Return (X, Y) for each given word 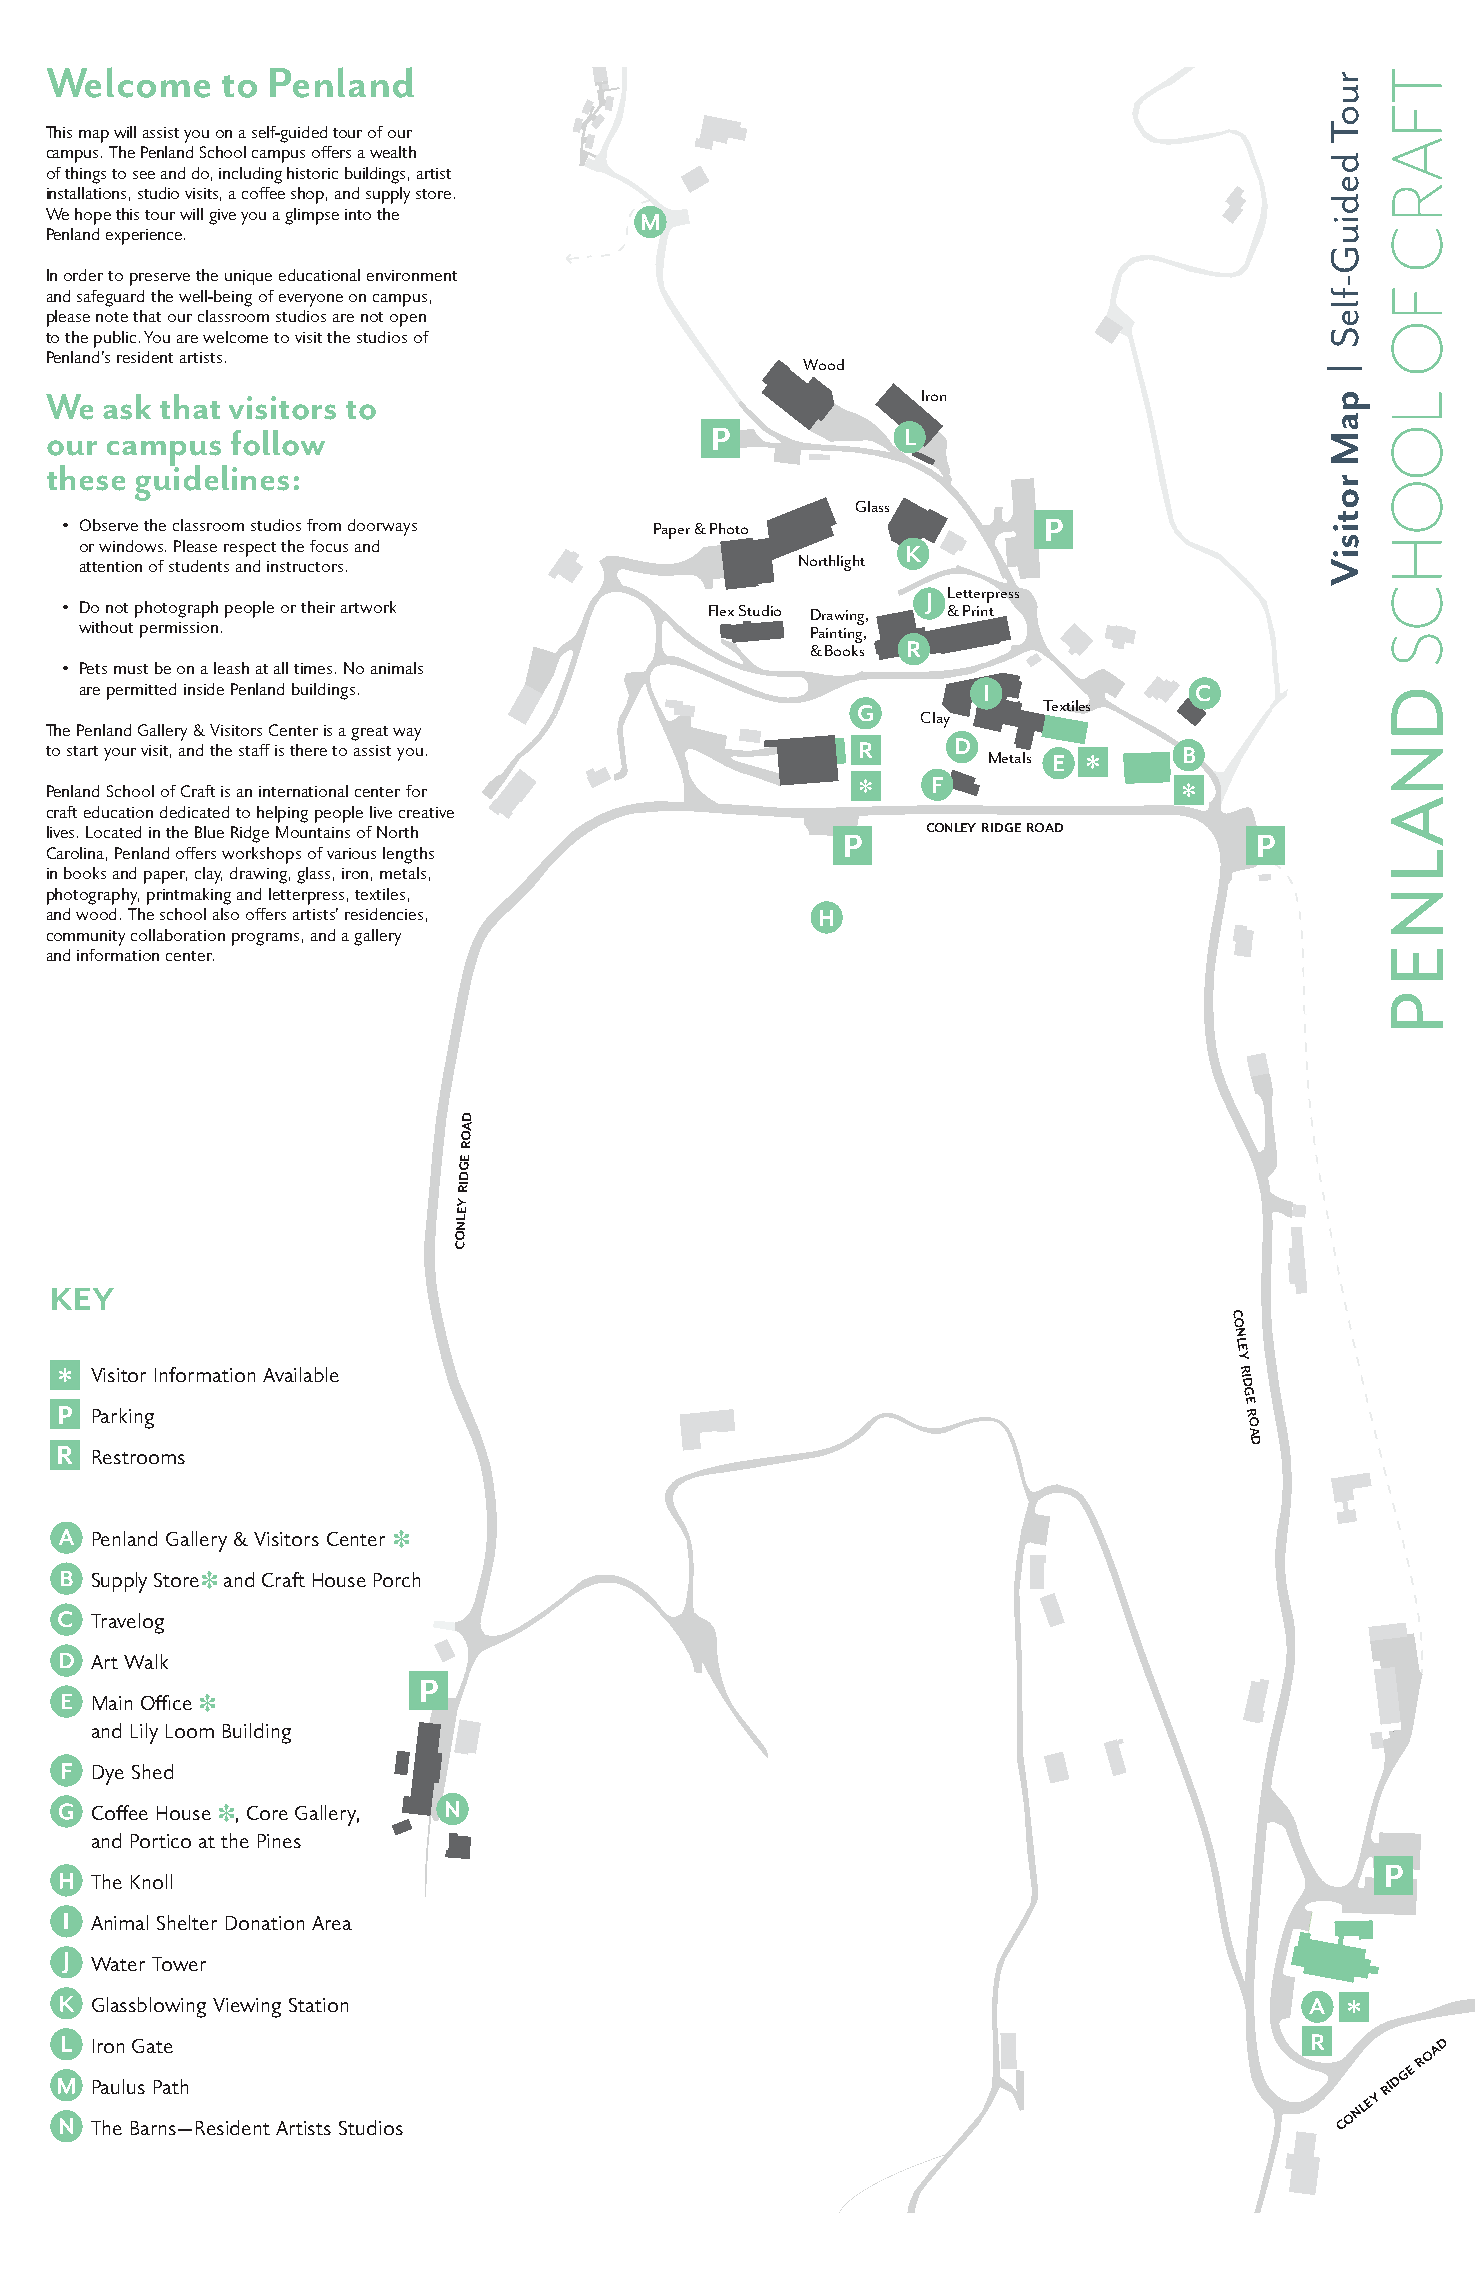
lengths (408, 855)
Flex (721, 610)
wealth (393, 152)
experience (144, 237)
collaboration (178, 935)
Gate (152, 2046)
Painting (838, 635)
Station (318, 2005)
